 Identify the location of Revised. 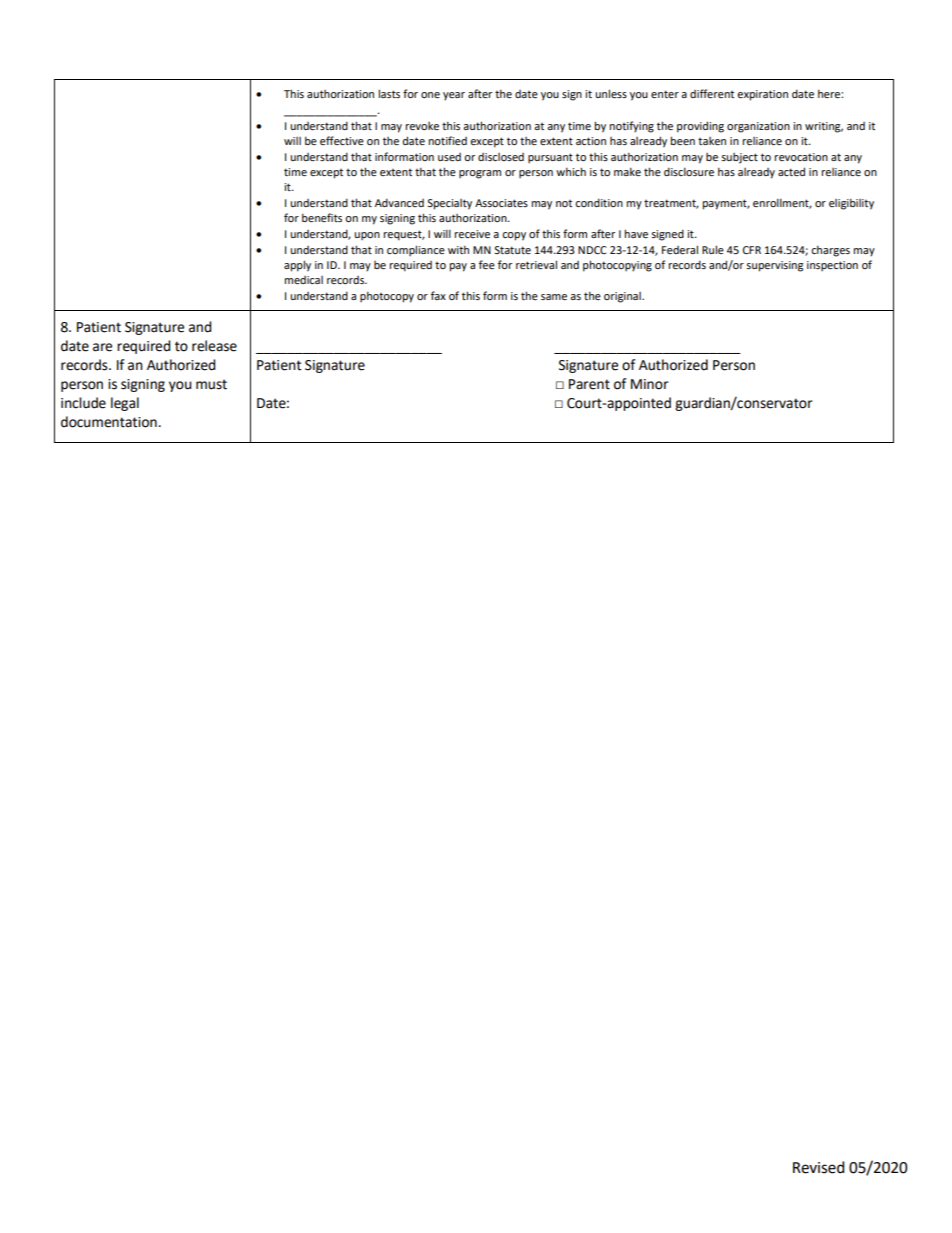
(819, 1167).
